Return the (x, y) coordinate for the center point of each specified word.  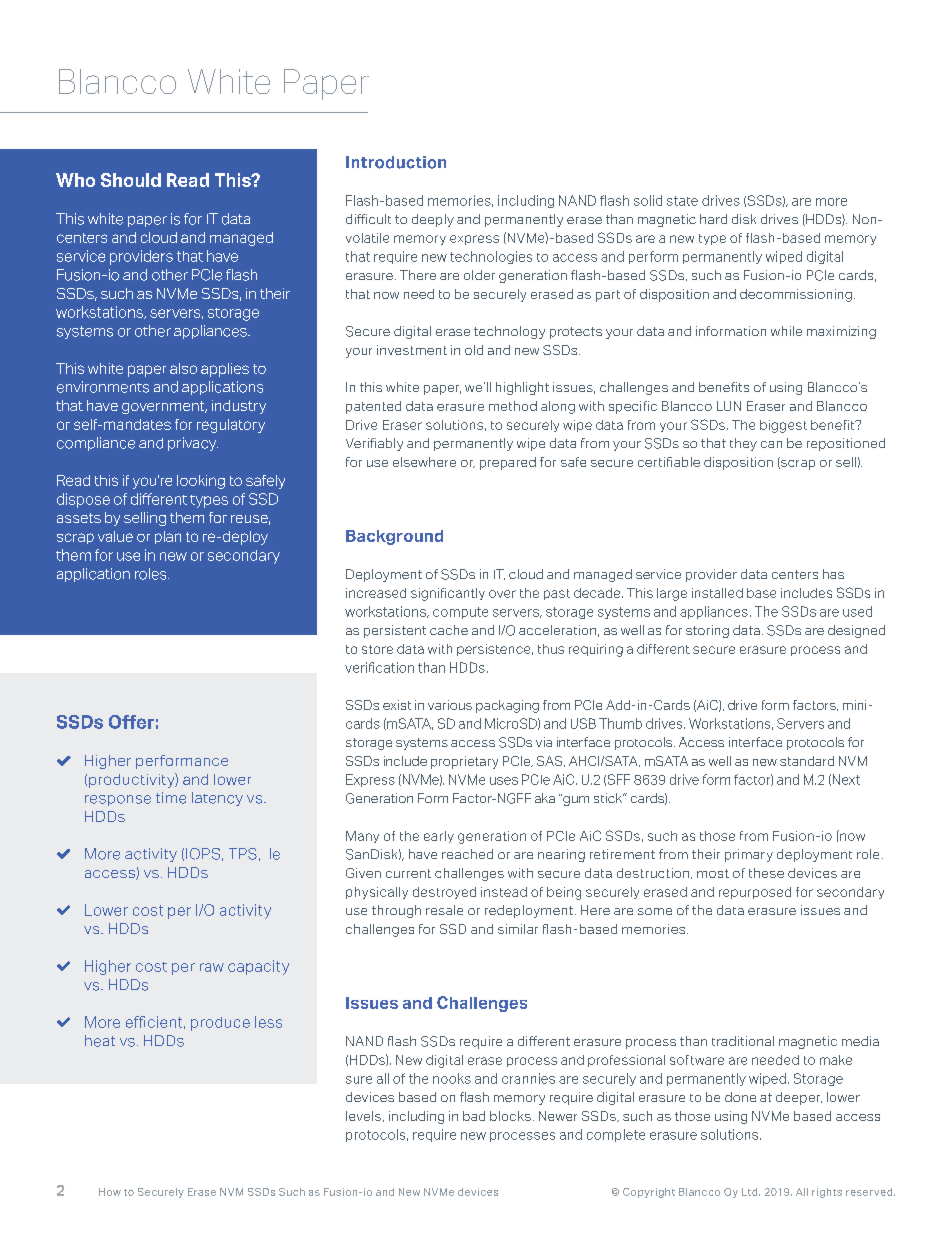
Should (131, 180)
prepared (508, 463)
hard (713, 219)
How (110, 1192)
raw (212, 967)
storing (707, 631)
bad (474, 1116)
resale (444, 910)
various (450, 705)
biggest (783, 426)
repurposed (755, 893)
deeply (433, 220)
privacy (193, 444)
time (171, 798)
